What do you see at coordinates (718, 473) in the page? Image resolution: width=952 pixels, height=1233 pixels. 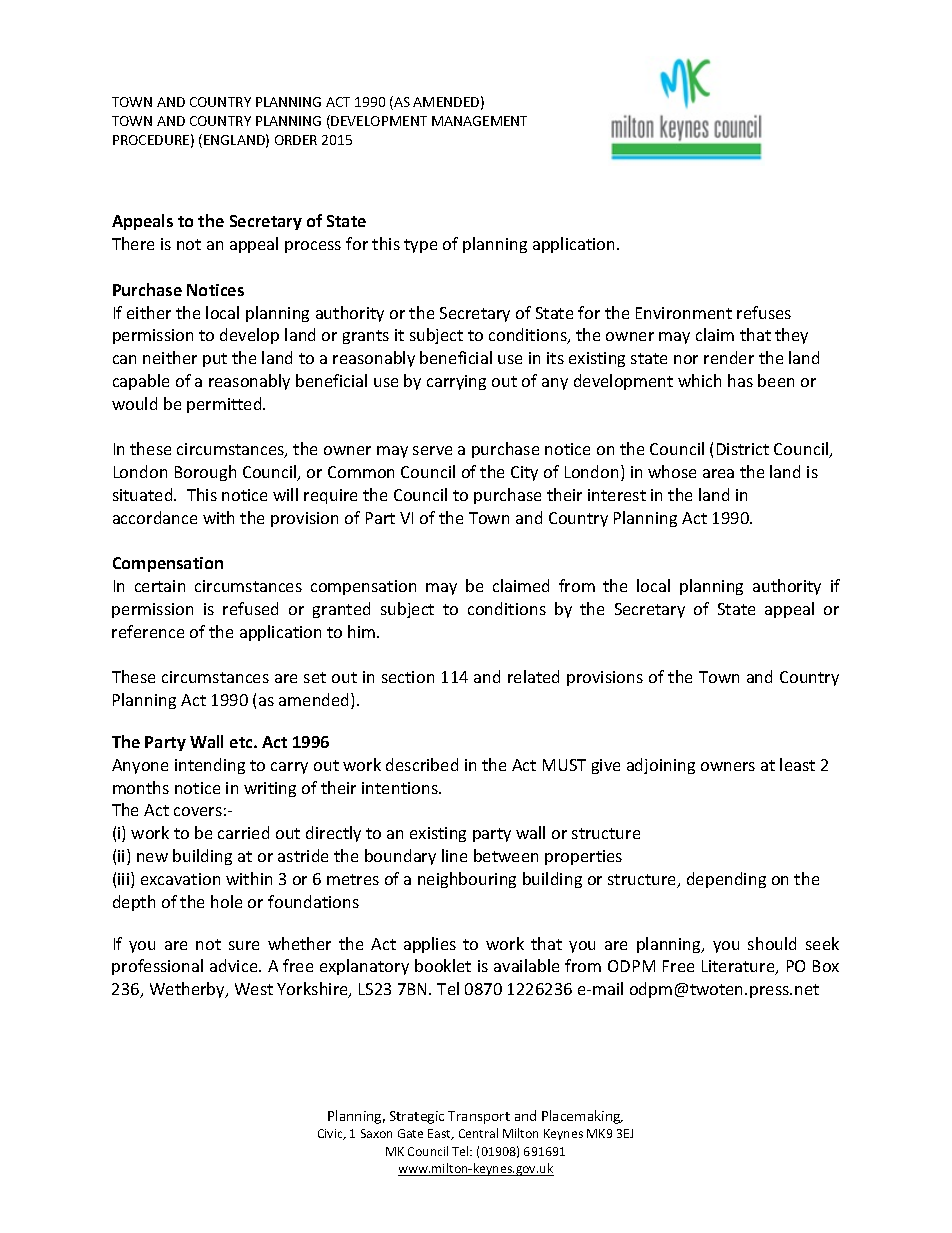 I see `area` at bounding box center [718, 473].
